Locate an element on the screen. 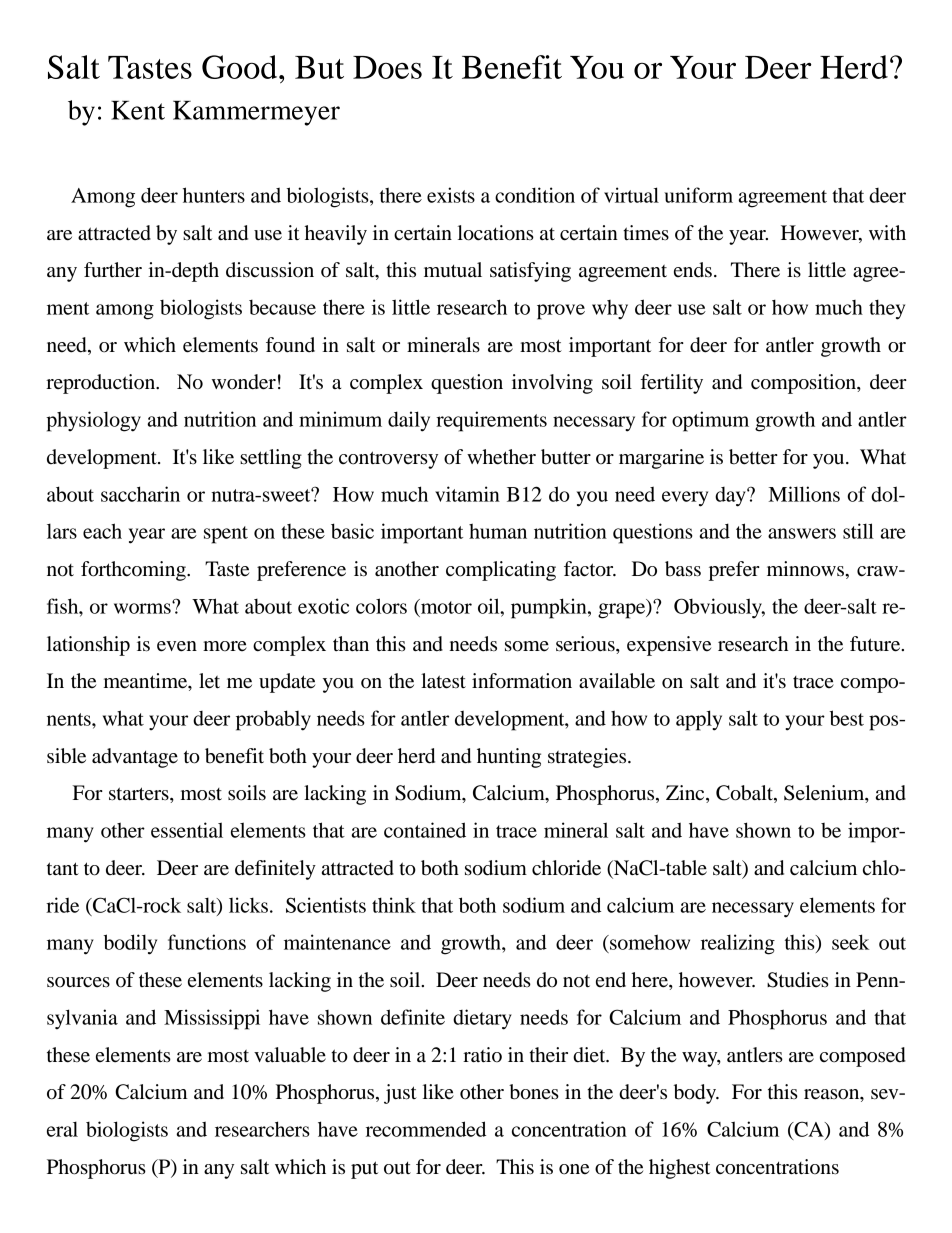  Does is located at coordinates (387, 67).
